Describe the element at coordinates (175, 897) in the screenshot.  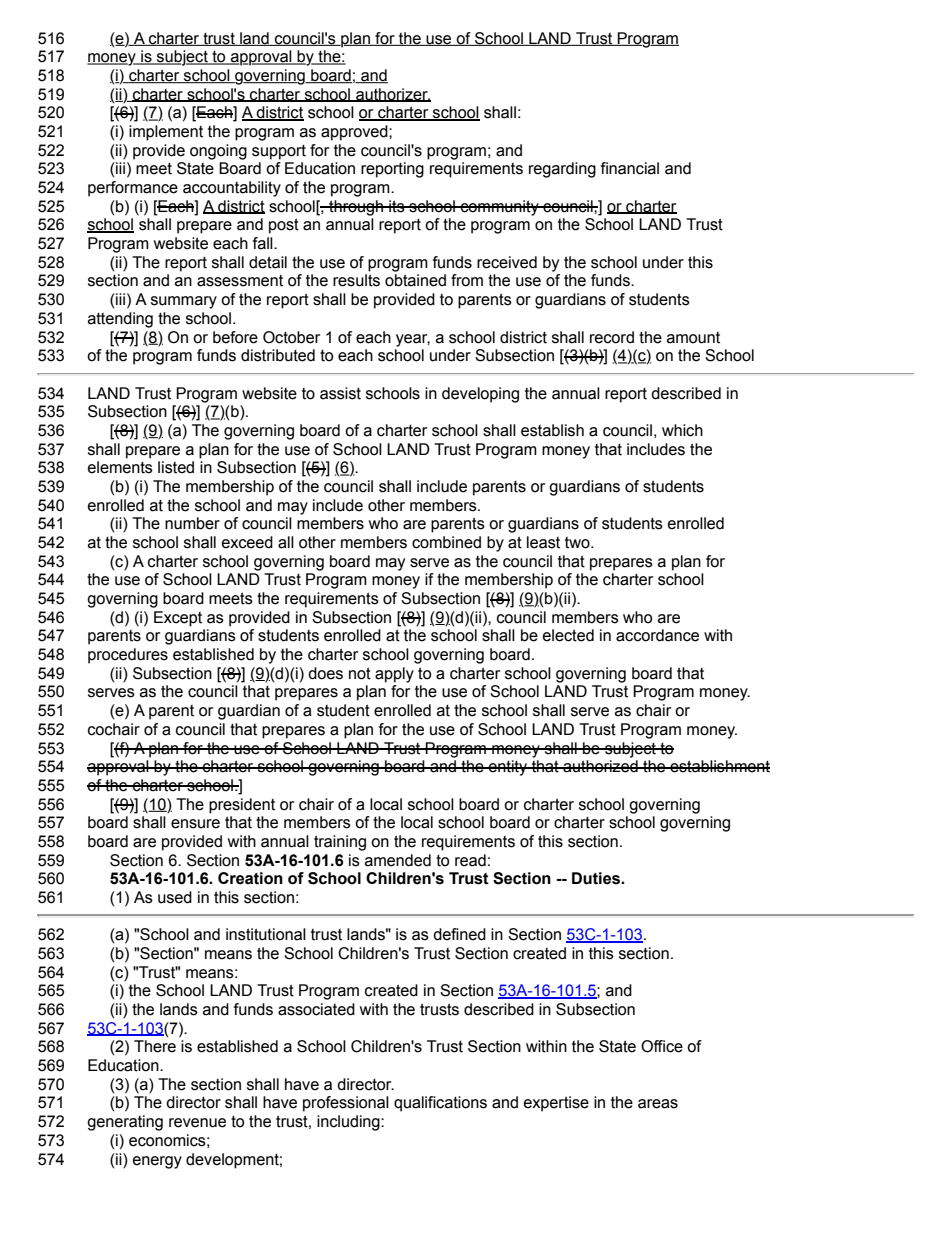
I see `used` at that location.
